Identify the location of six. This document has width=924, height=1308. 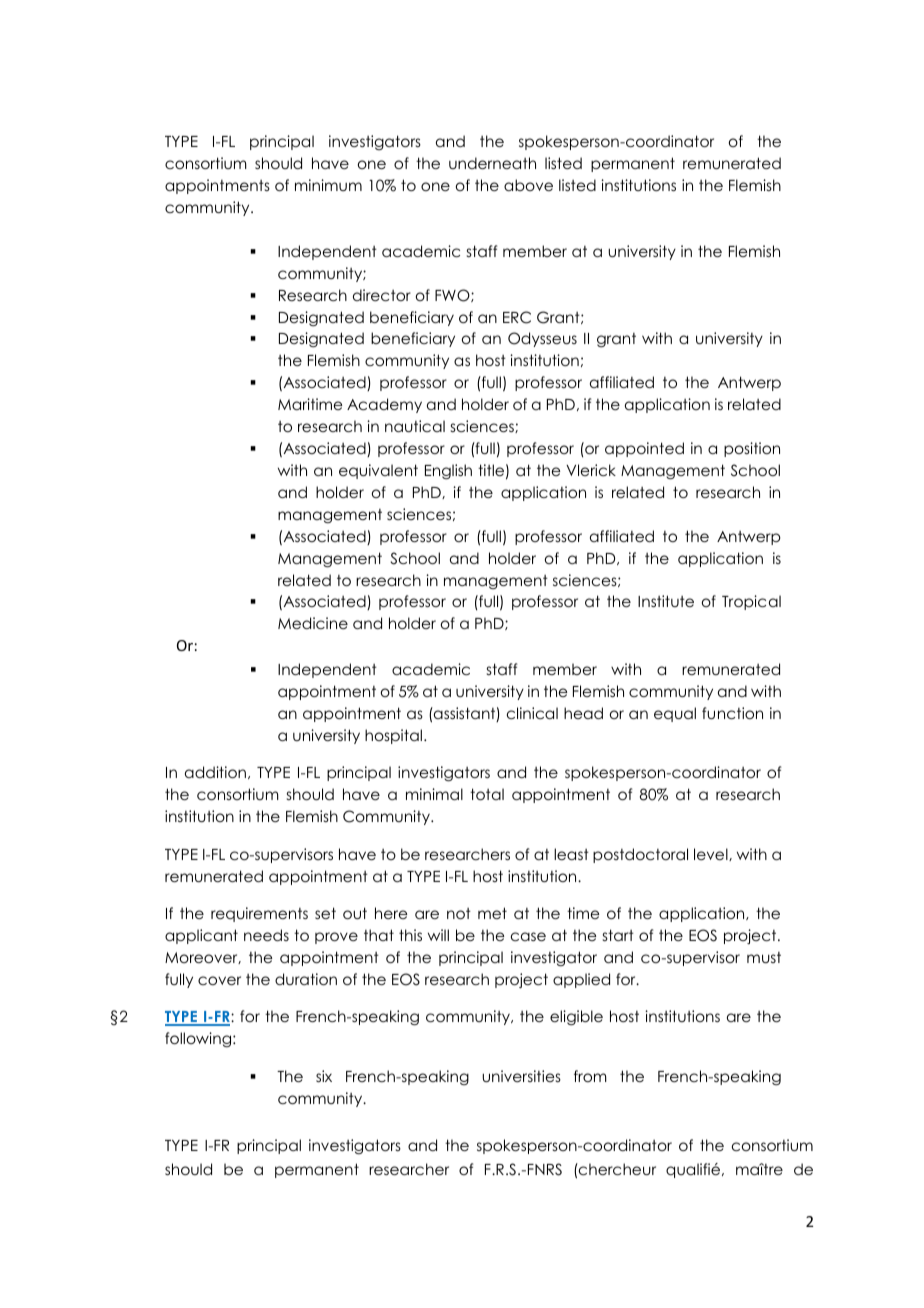
(324, 1076).
